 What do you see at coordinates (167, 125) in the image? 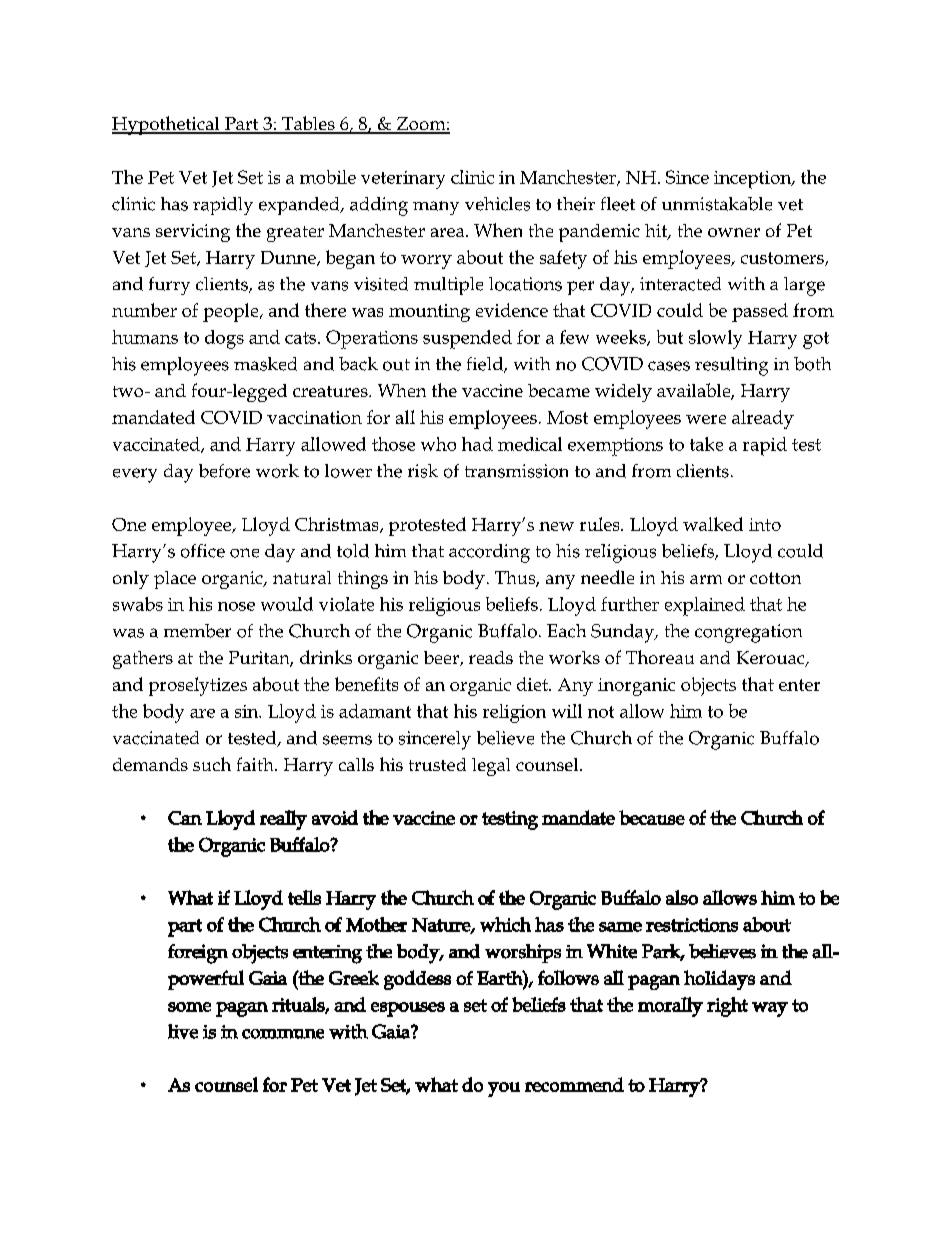
I see `Hypothetical` at bounding box center [167, 125].
